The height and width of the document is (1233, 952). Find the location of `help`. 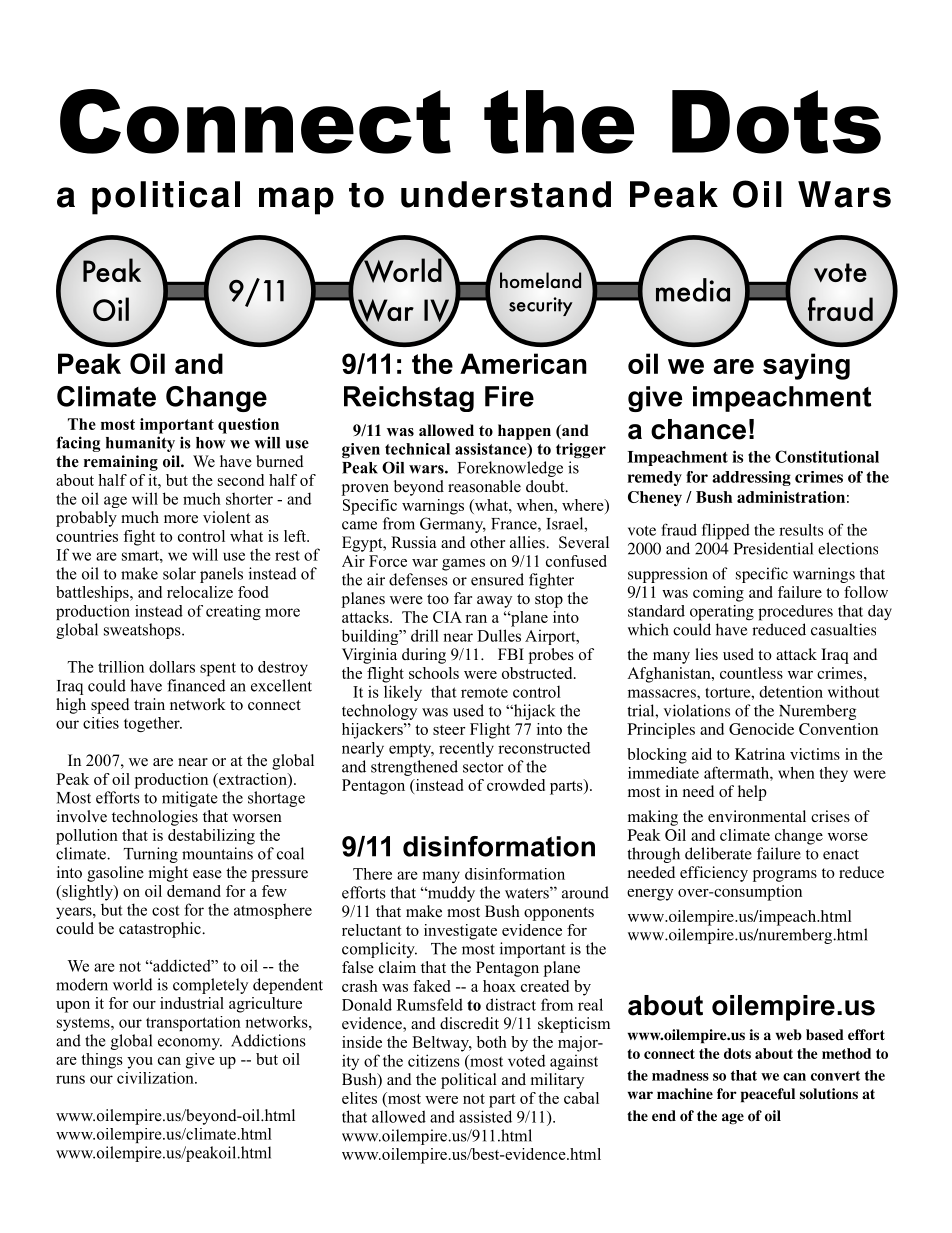

help is located at coordinates (752, 793).
